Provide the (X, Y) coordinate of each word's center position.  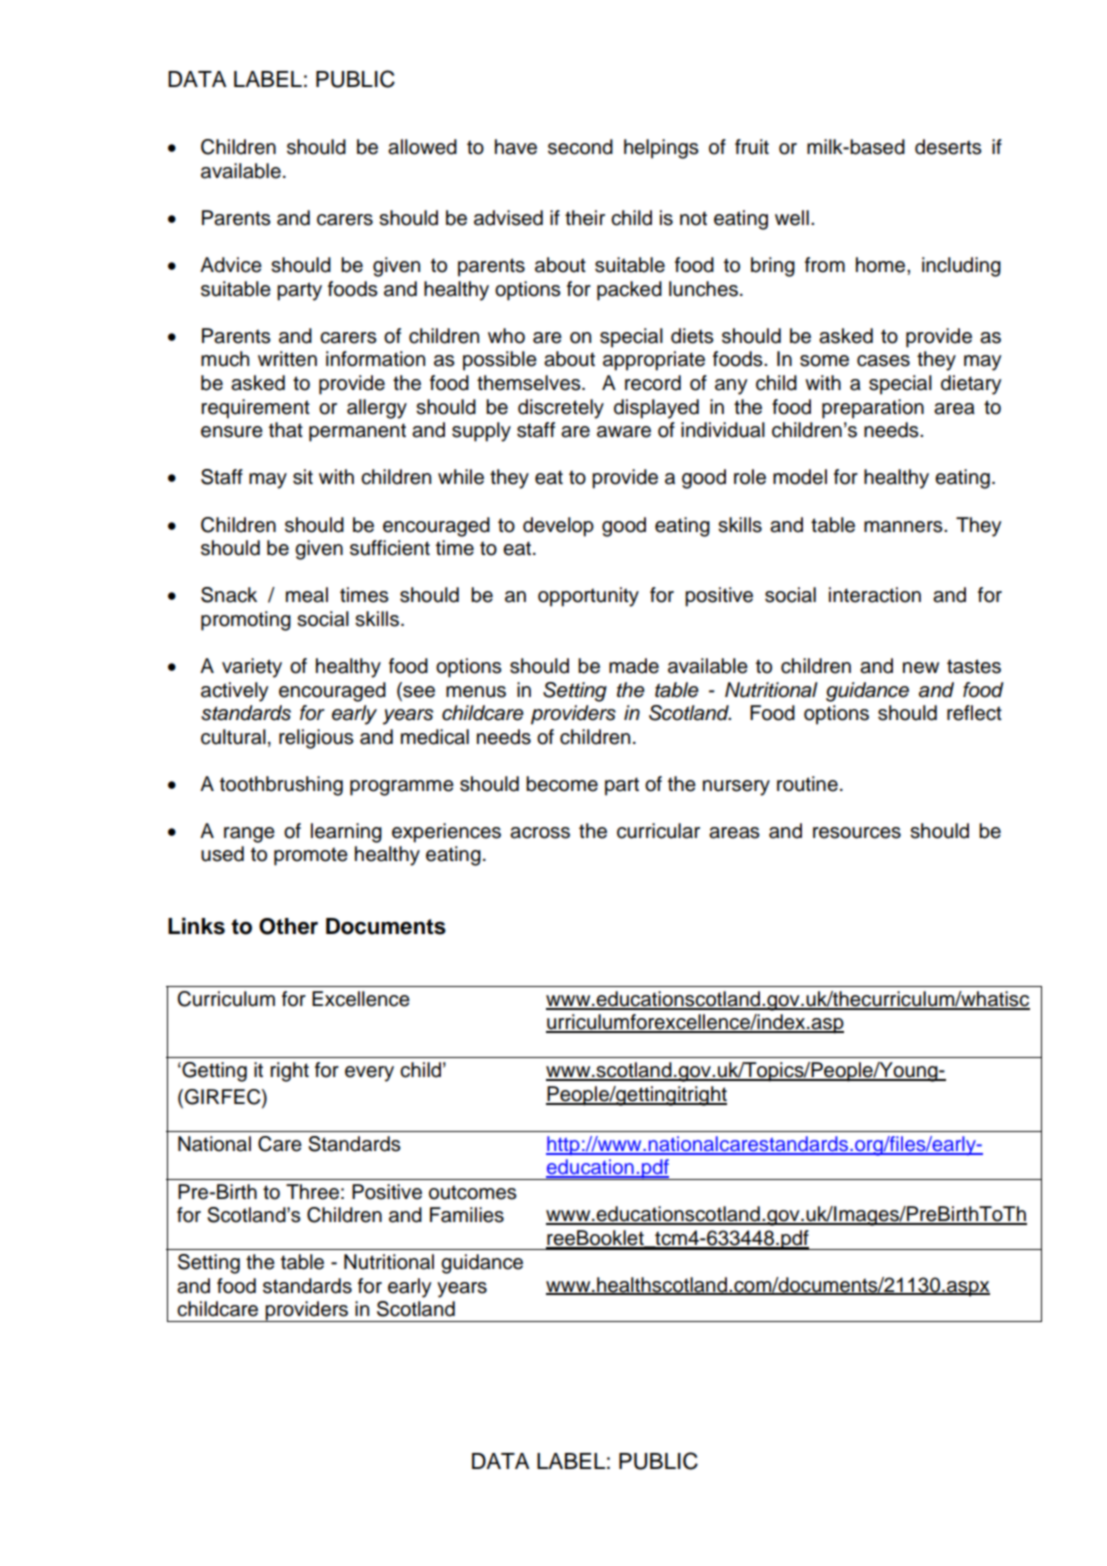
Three (312, 1192)
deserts (948, 147)
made (634, 666)
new (921, 668)
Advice (231, 265)
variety (252, 668)
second (580, 147)
